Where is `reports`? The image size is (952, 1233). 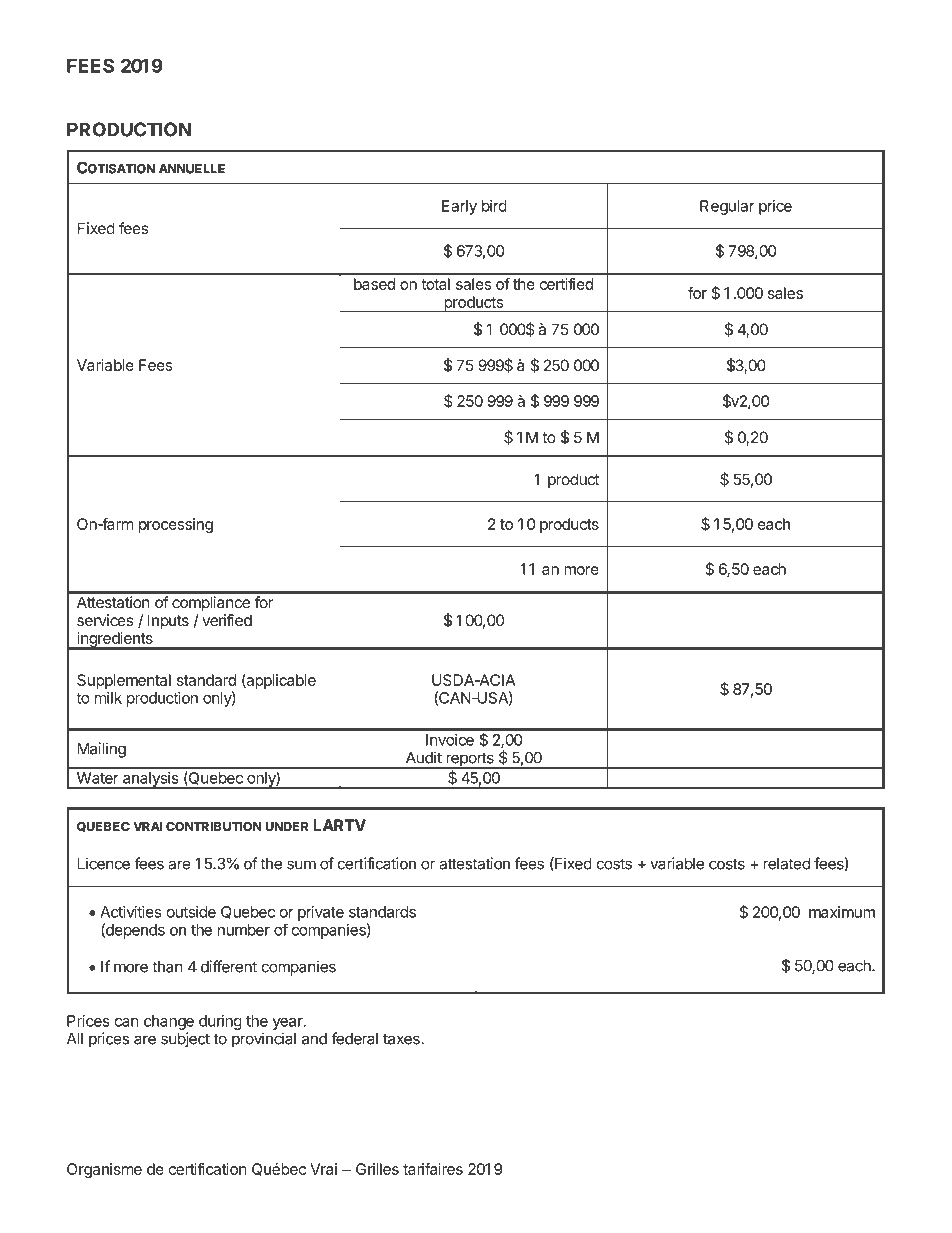
reports is located at coordinates (470, 760).
